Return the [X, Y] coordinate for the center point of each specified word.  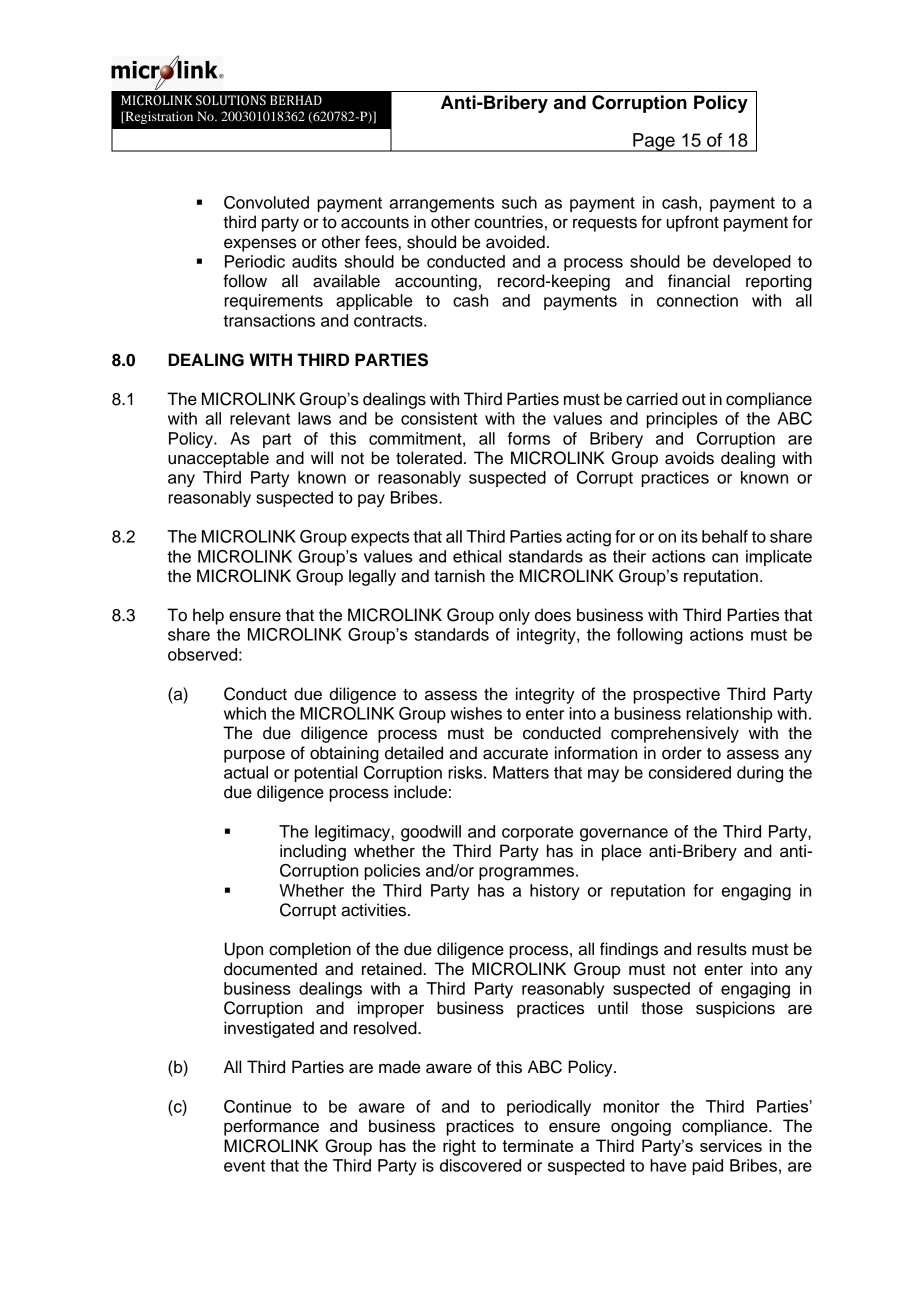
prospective [676, 695]
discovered [480, 1165]
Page [654, 142]
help [208, 616]
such [519, 202]
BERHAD [296, 100]
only [514, 616]
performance [271, 1127]
